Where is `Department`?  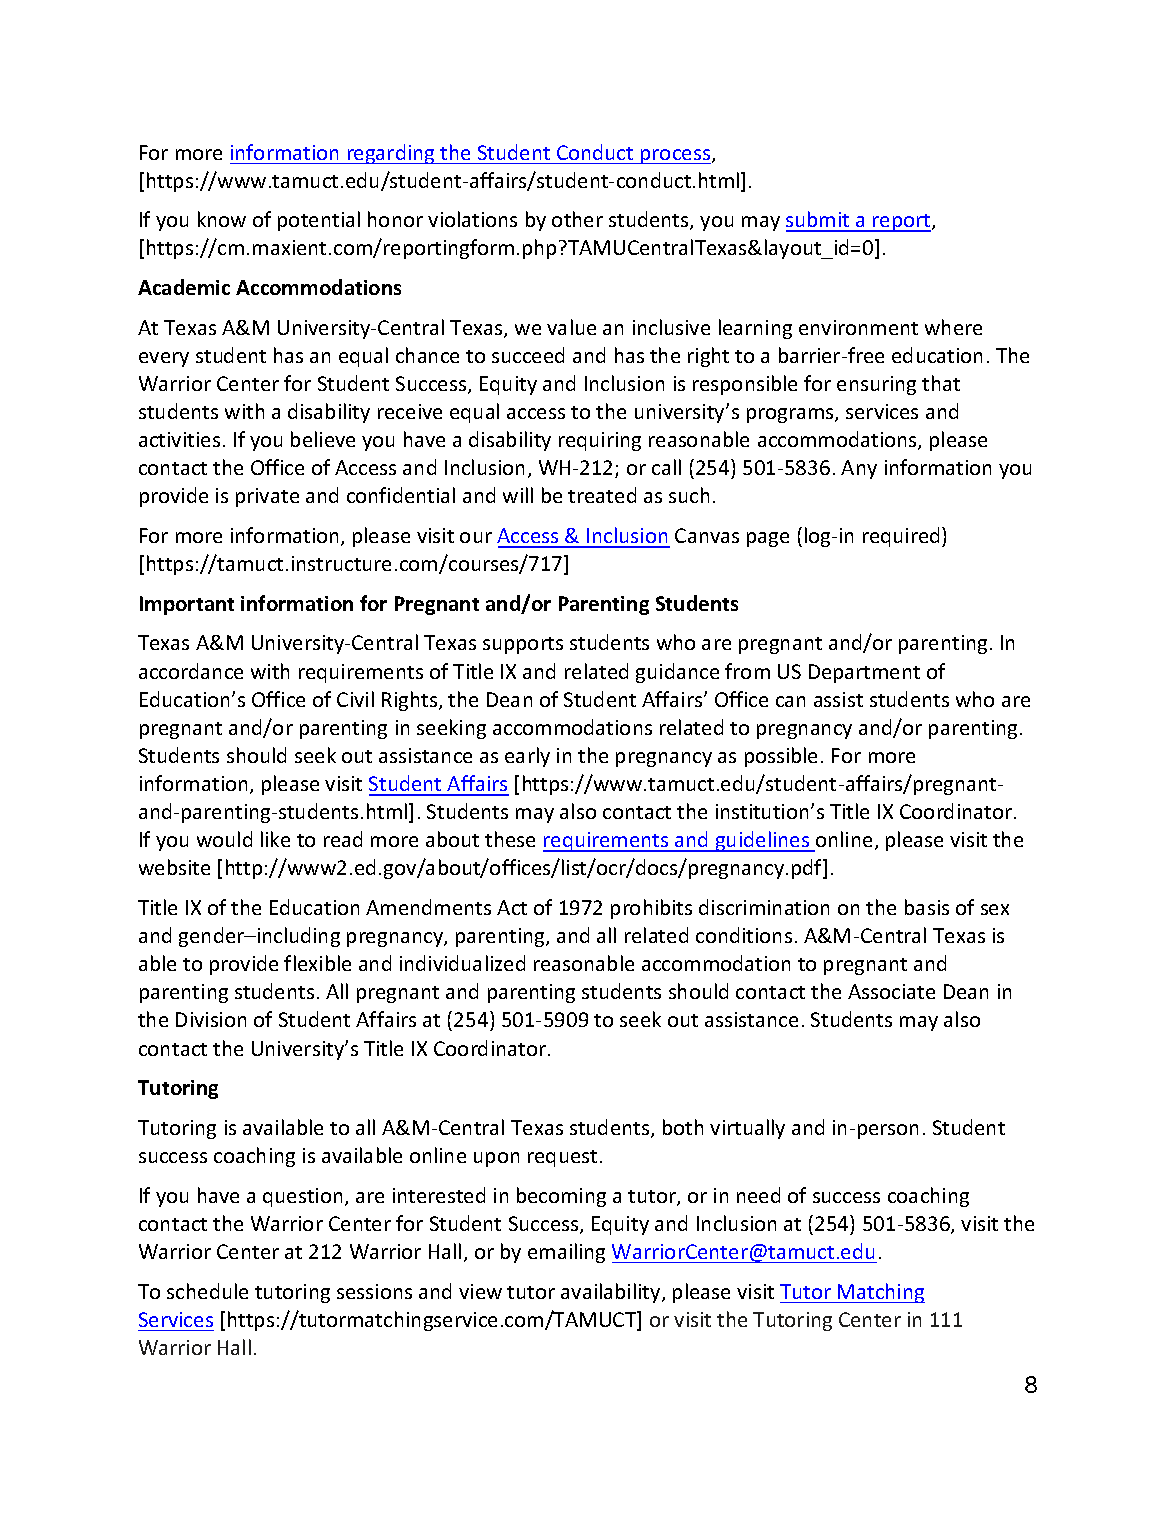 Department is located at coordinates (864, 673).
